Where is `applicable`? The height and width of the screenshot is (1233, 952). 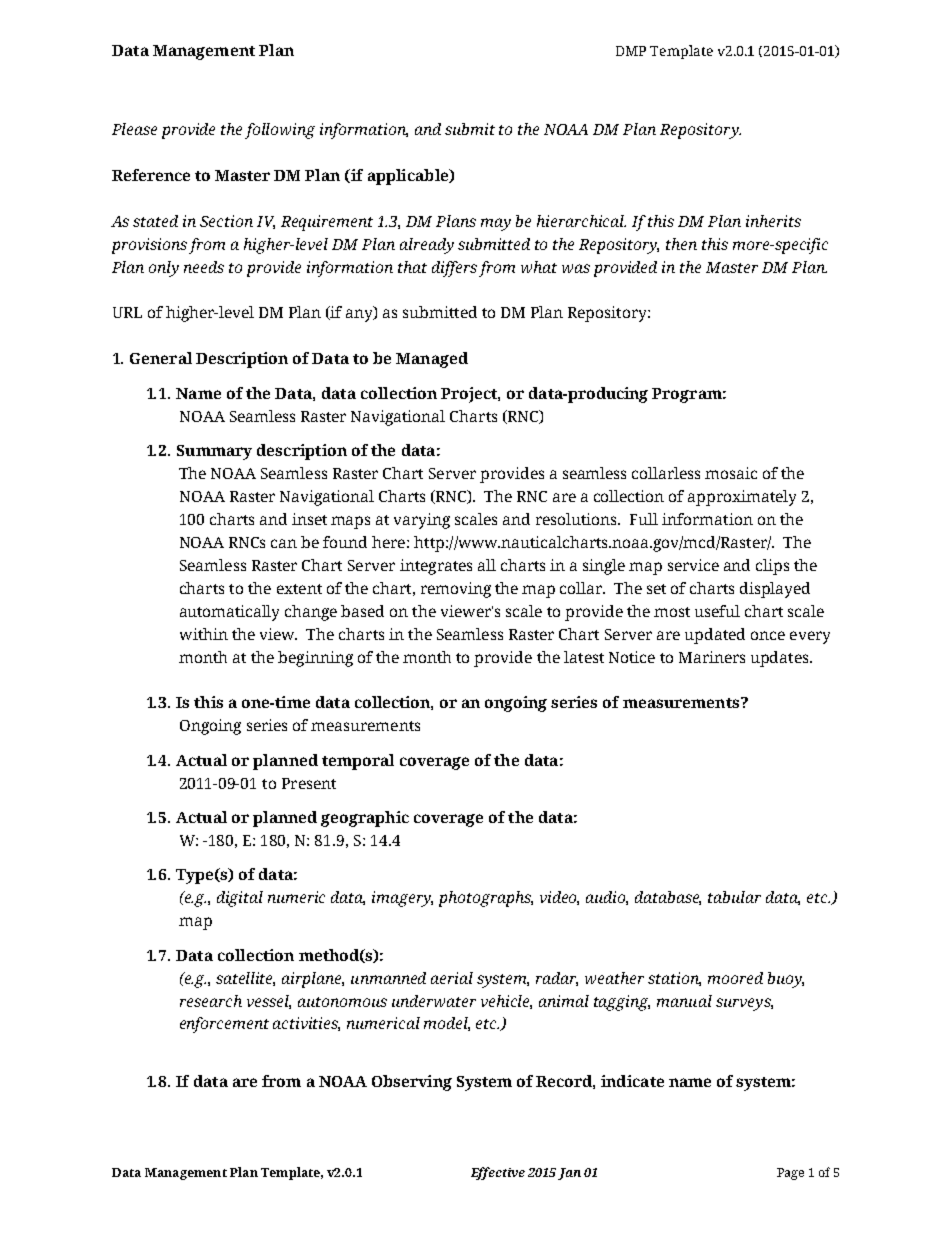 applicable is located at coordinates (409, 177).
